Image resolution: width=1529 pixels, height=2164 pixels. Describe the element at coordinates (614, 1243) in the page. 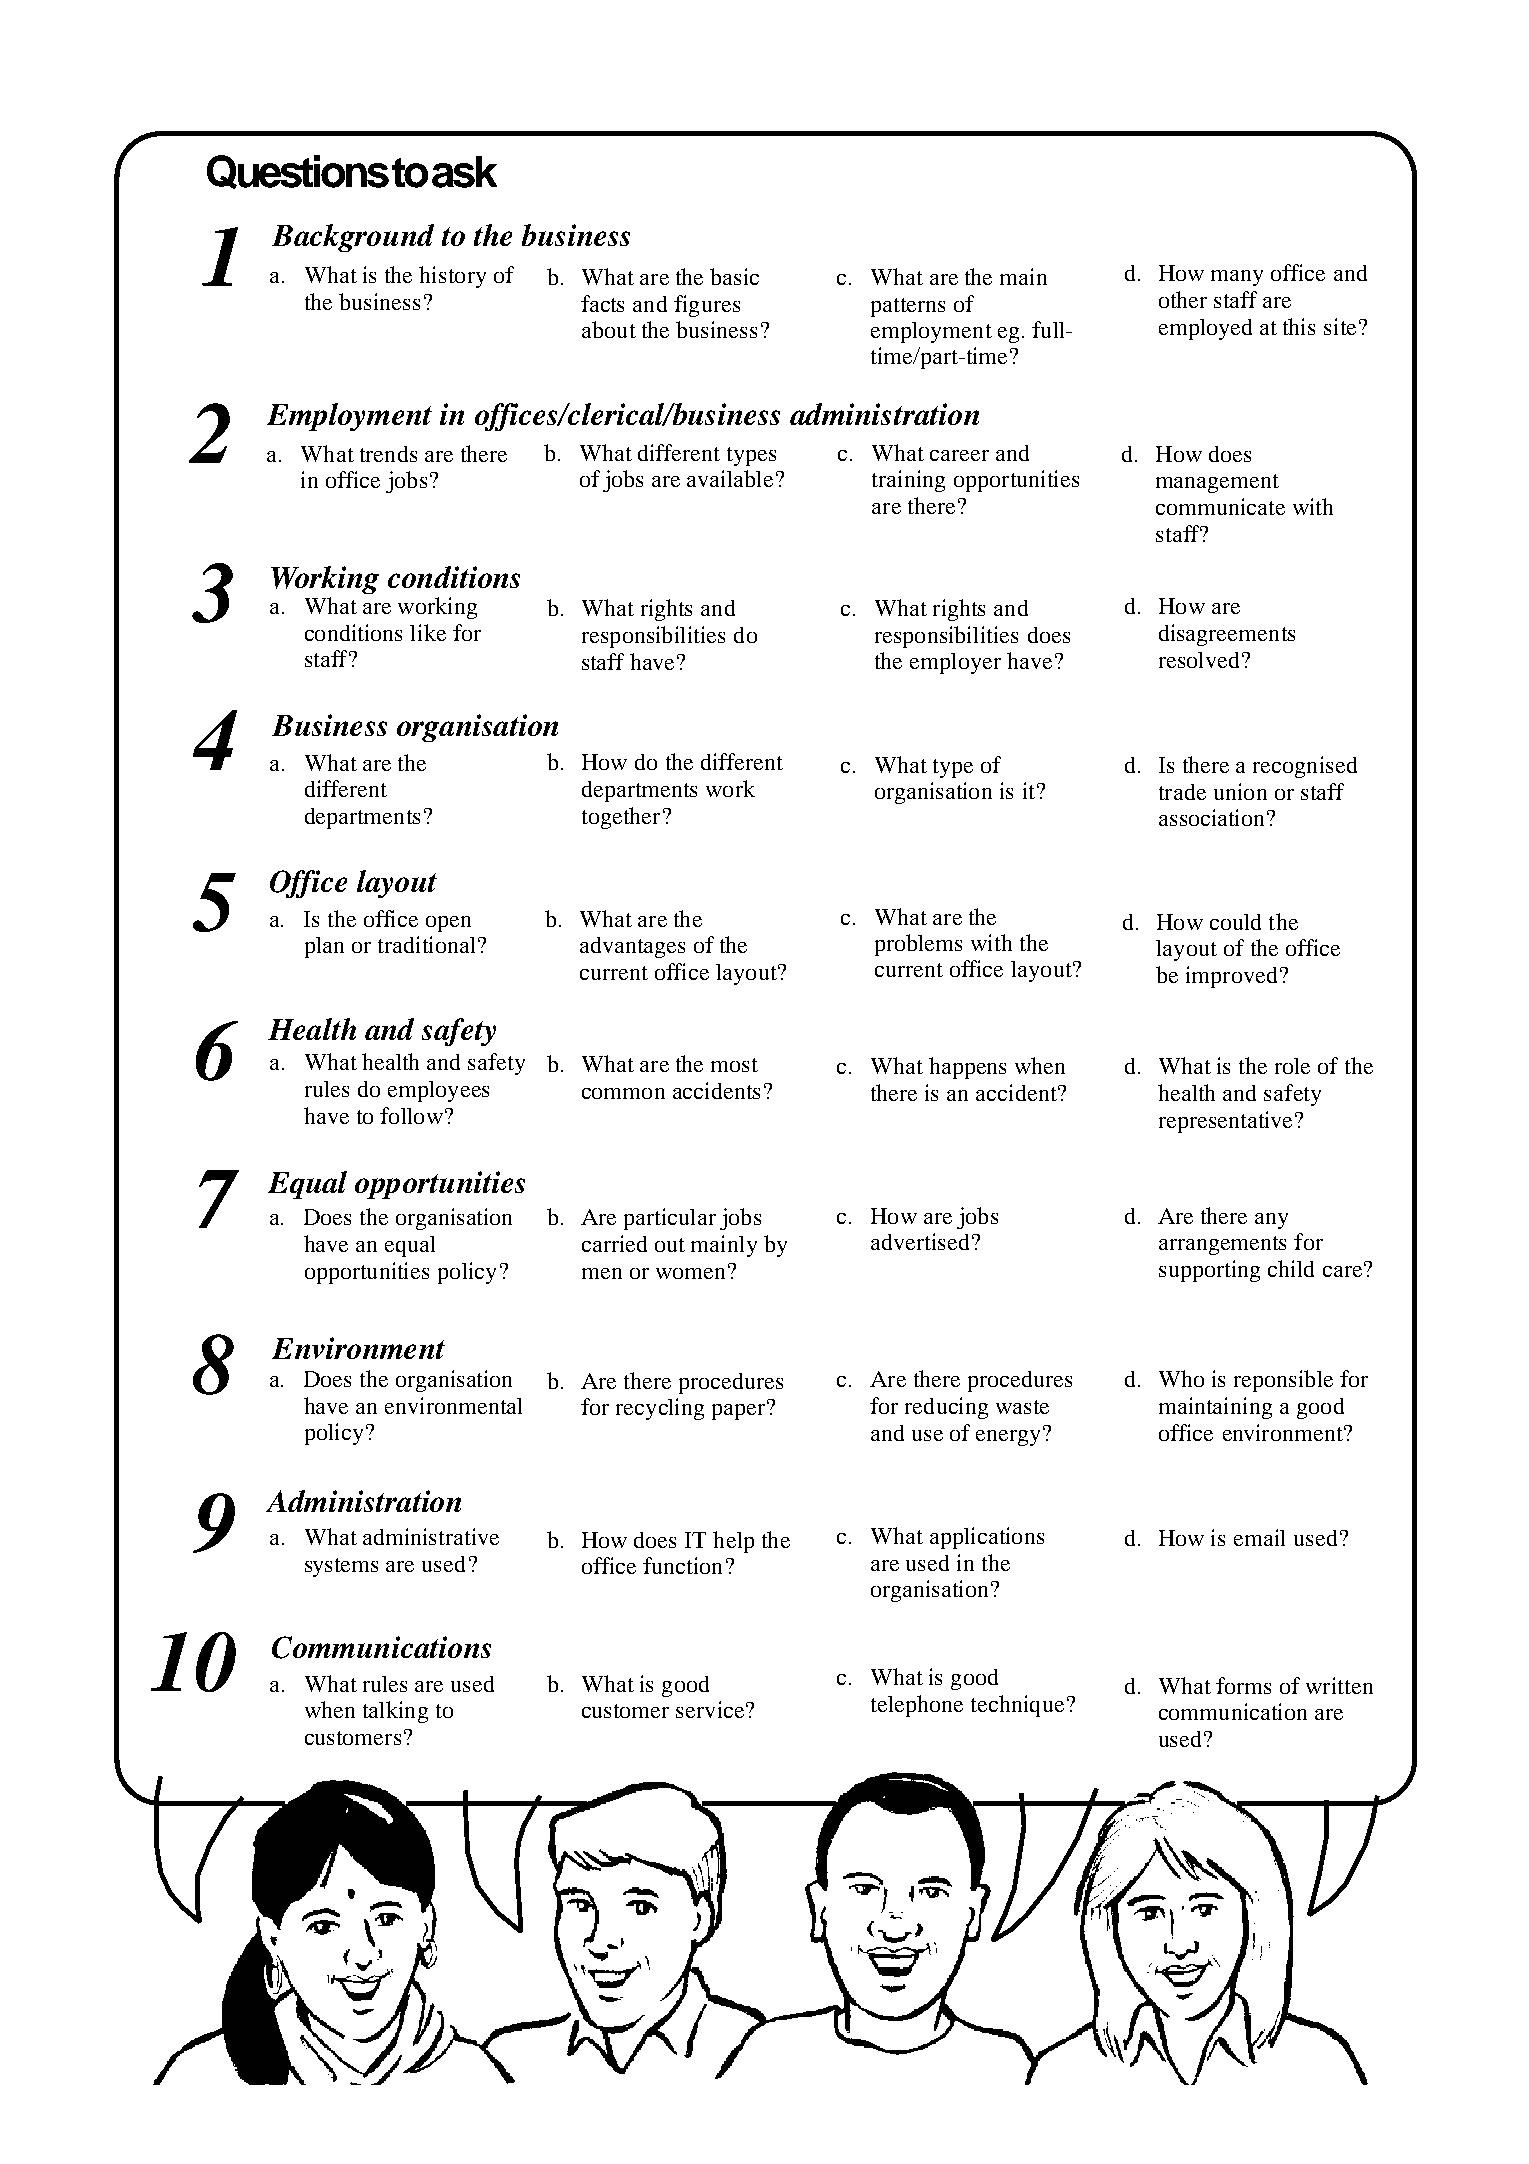

I see `carried` at that location.
